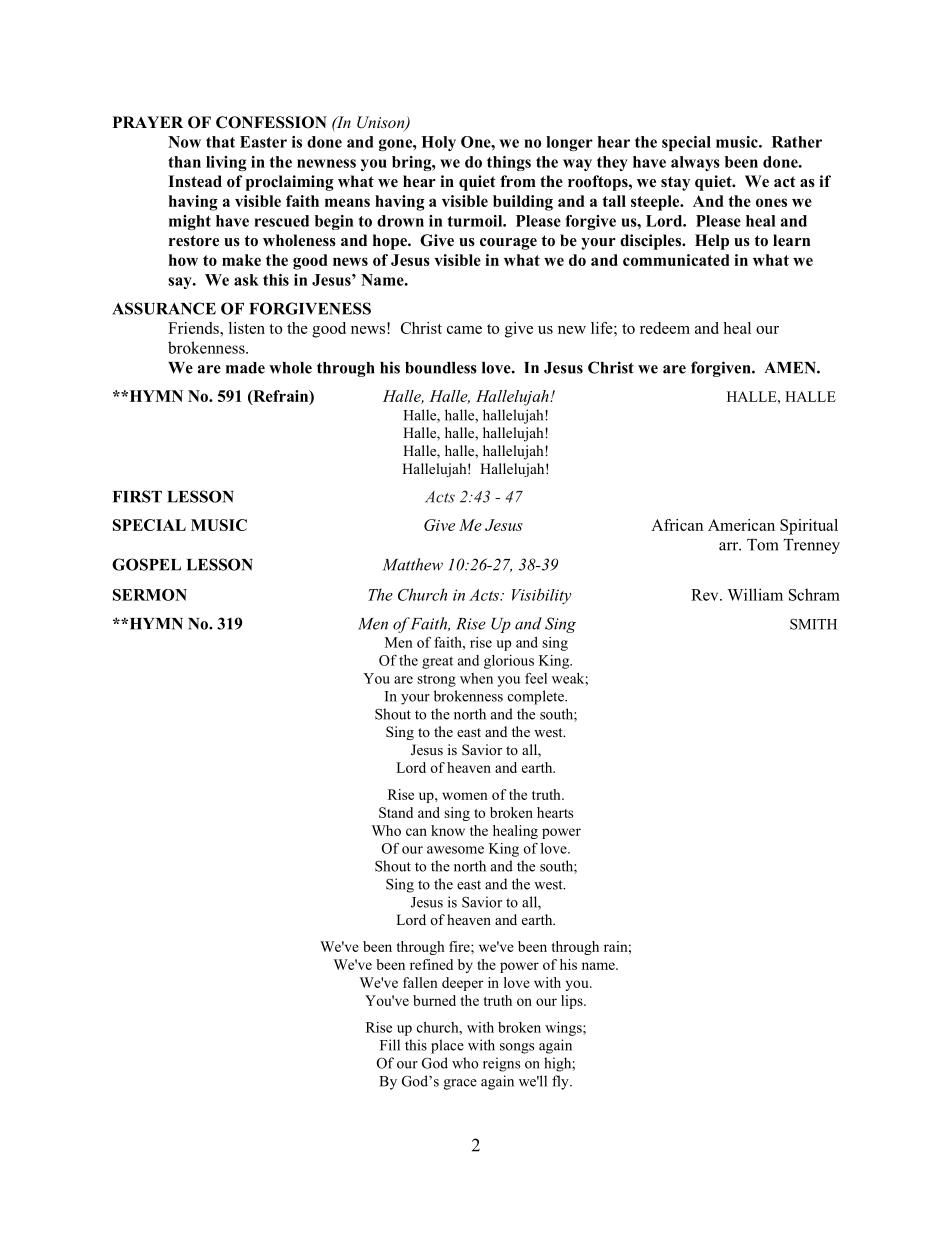  Describe the element at coordinates (137, 496) in the screenshot. I see `FIRST` at that location.
